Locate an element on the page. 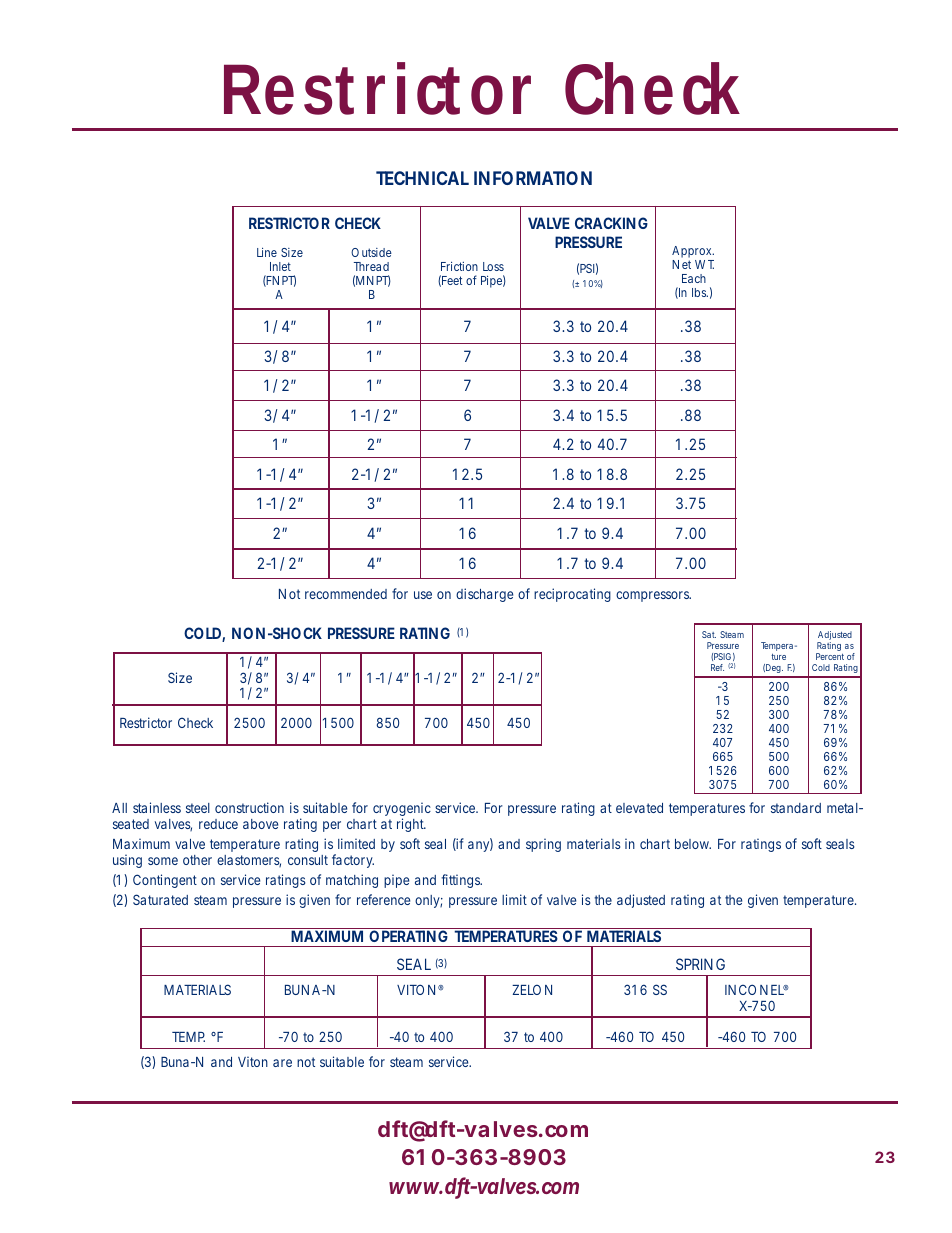 Image resolution: width=952 pixels, height=1233 pixels. recommended is located at coordinates (346, 594).
